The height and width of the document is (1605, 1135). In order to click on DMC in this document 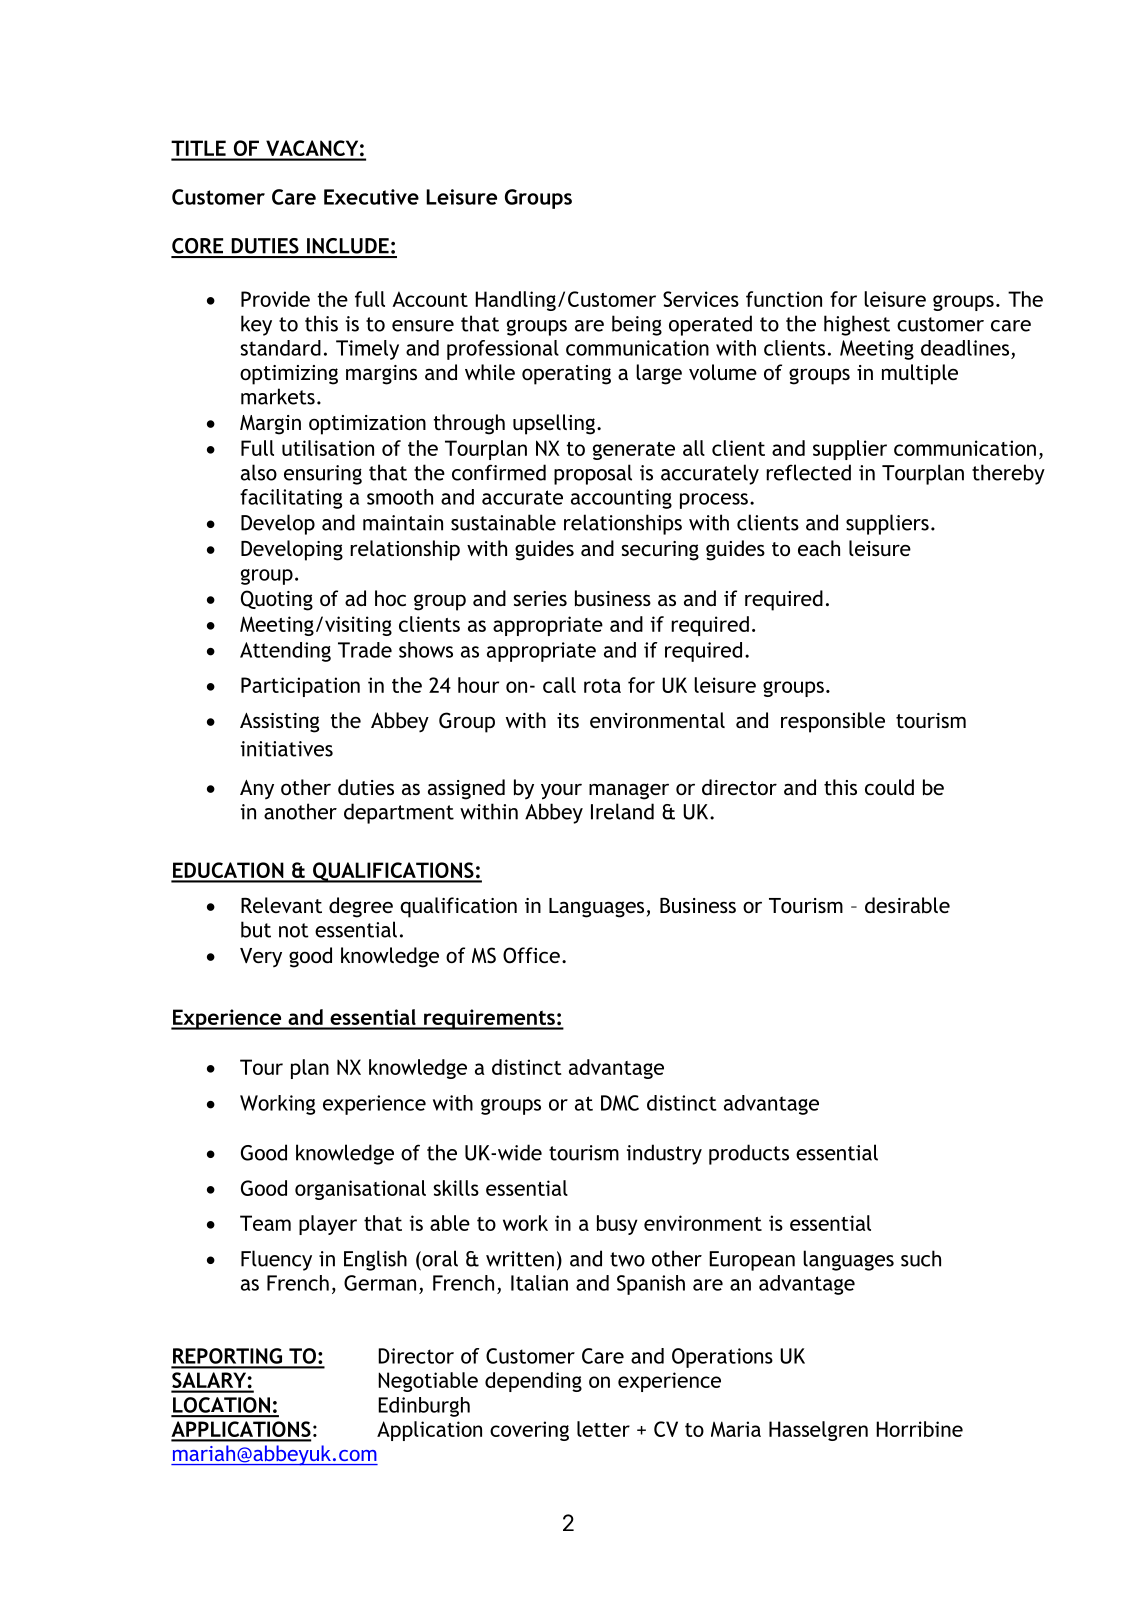, I will do `click(620, 1103)`.
